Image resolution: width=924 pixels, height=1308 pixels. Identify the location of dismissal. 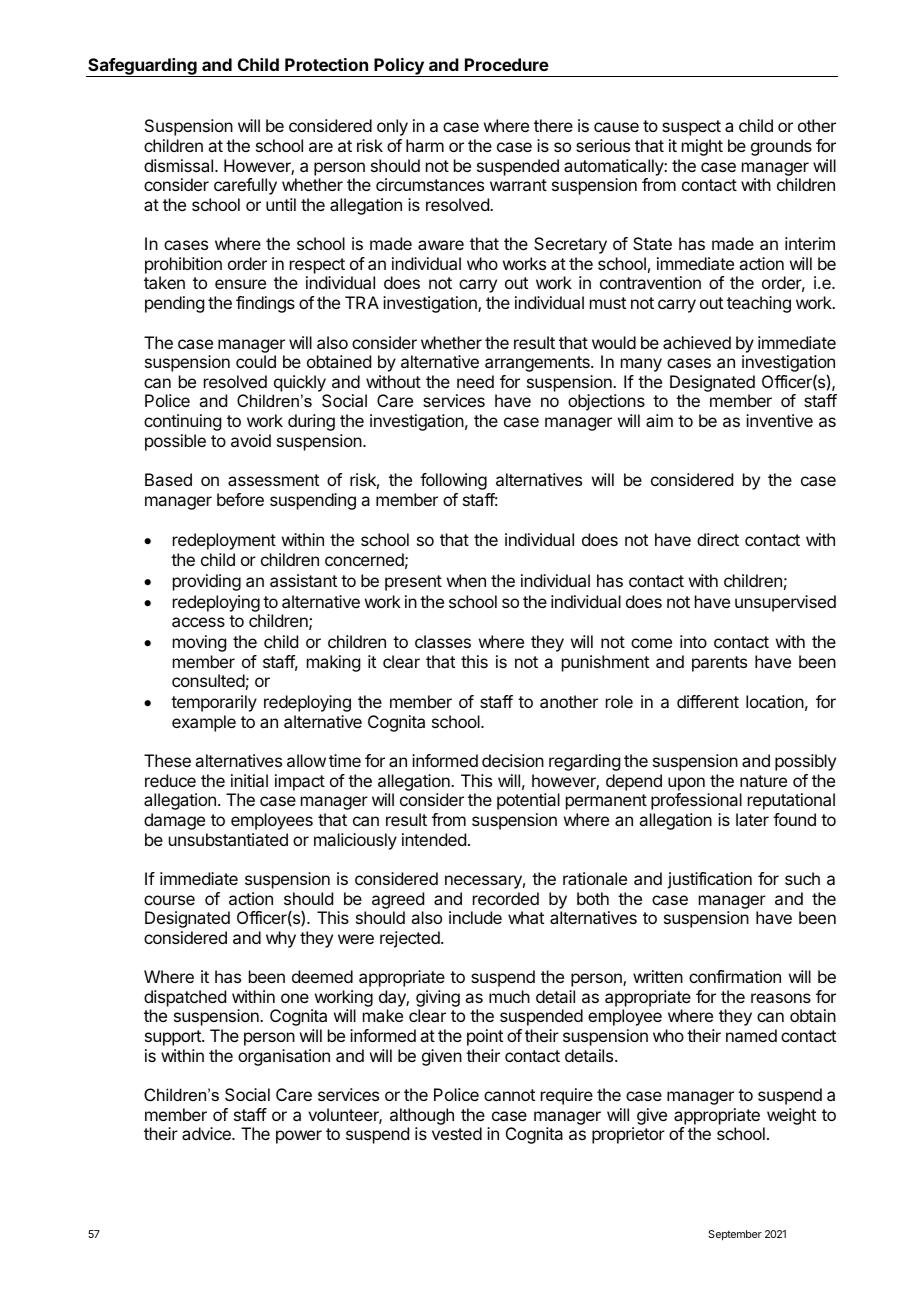
(178, 165).
